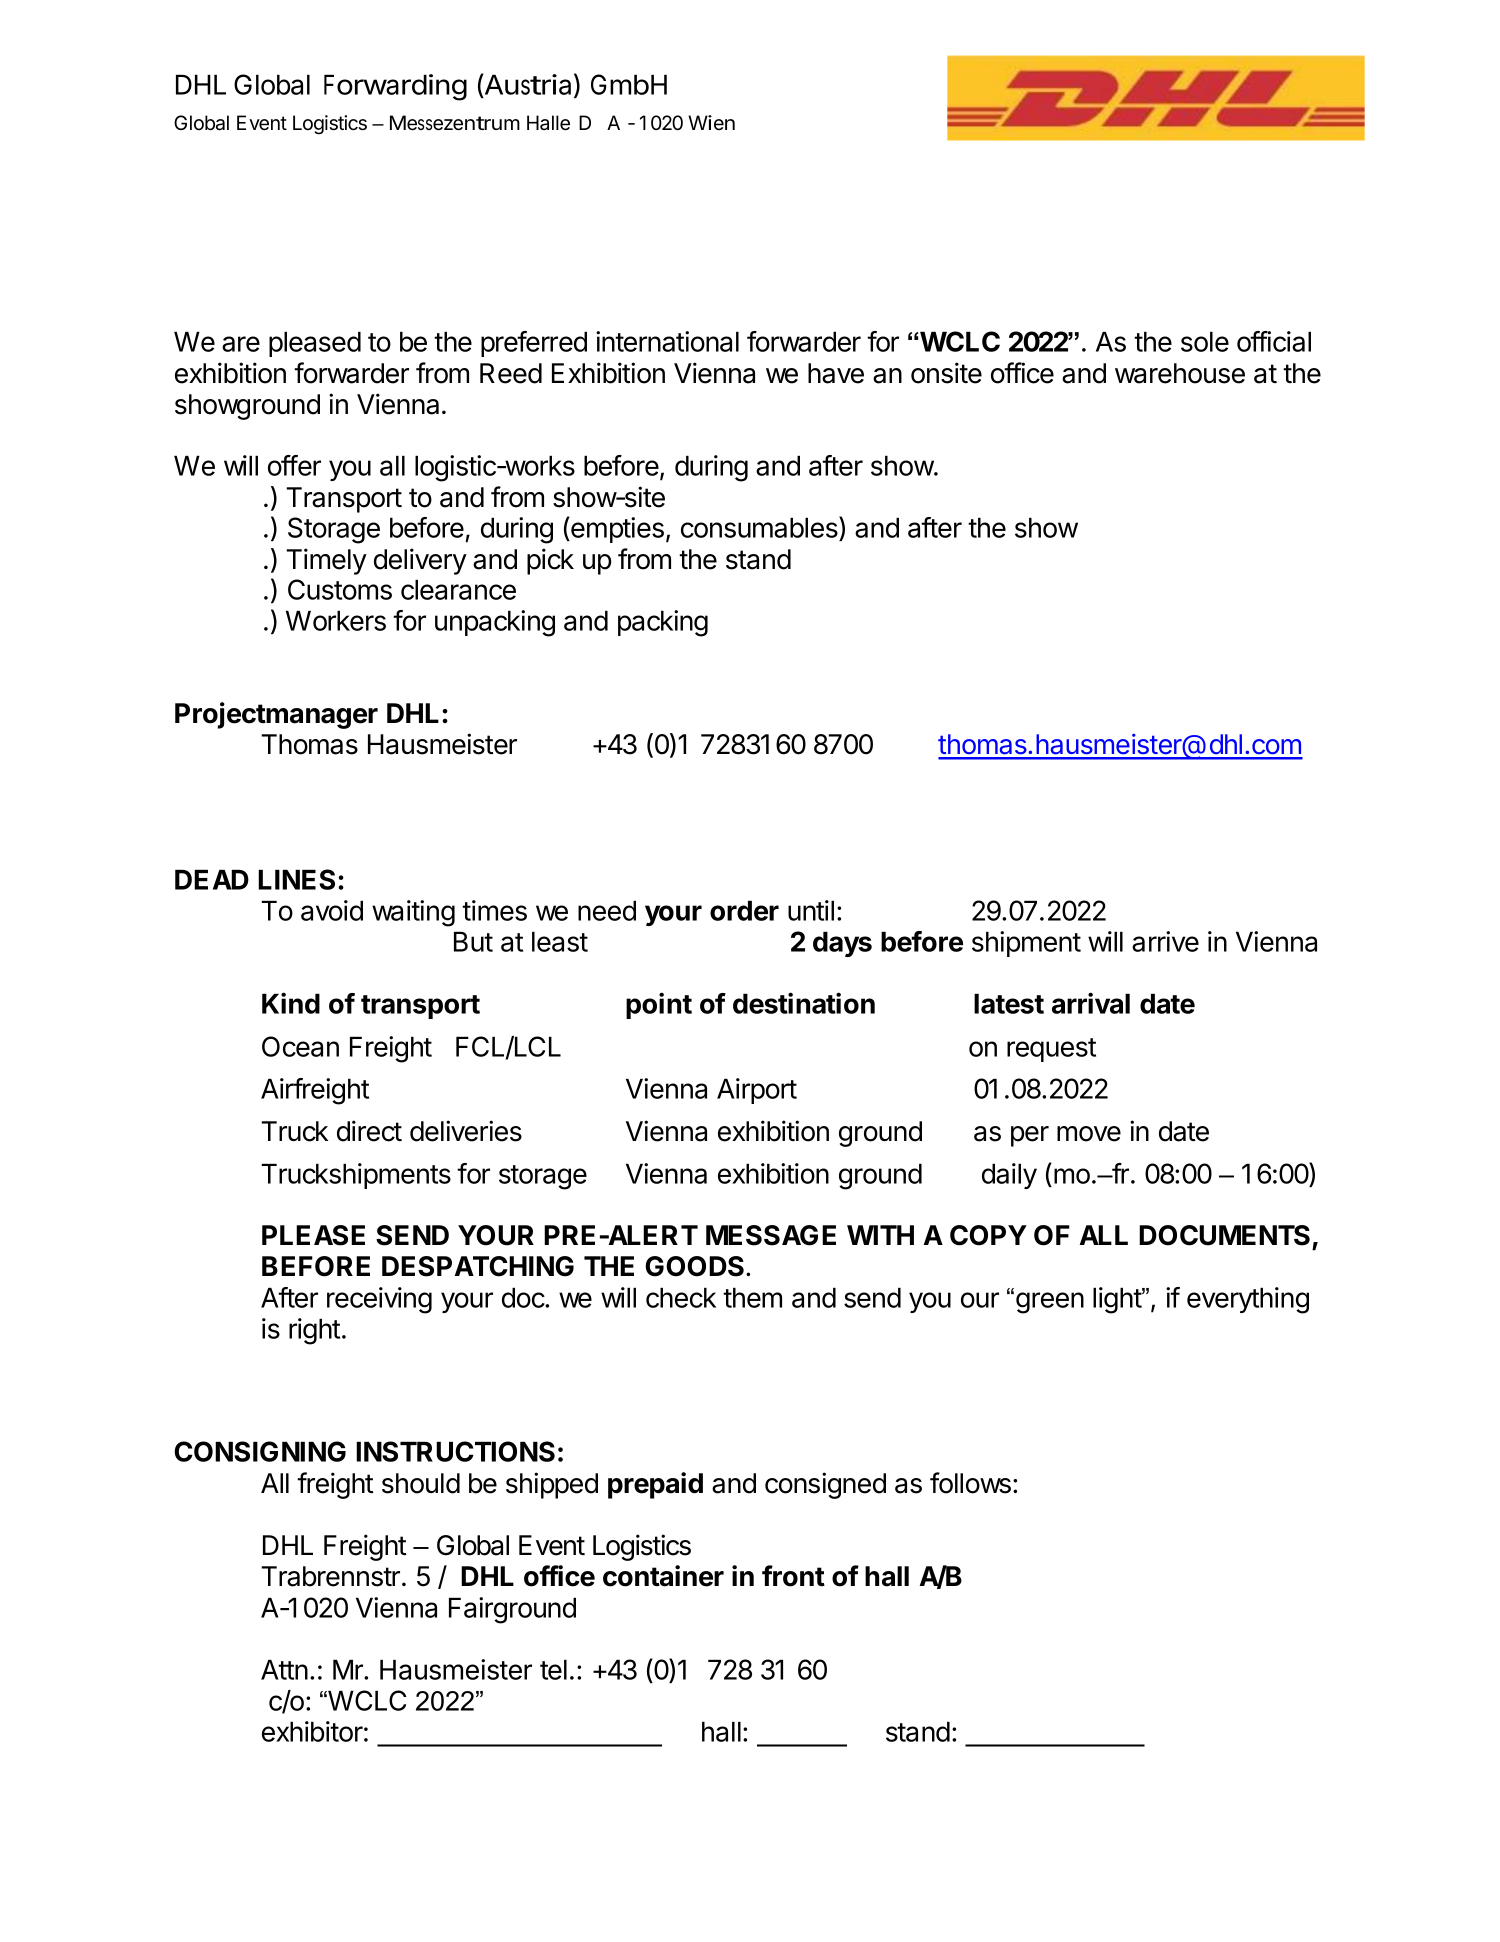 The image size is (1500, 1942). Describe the element at coordinates (970, 1483) in the screenshot. I see `follows` at that location.
